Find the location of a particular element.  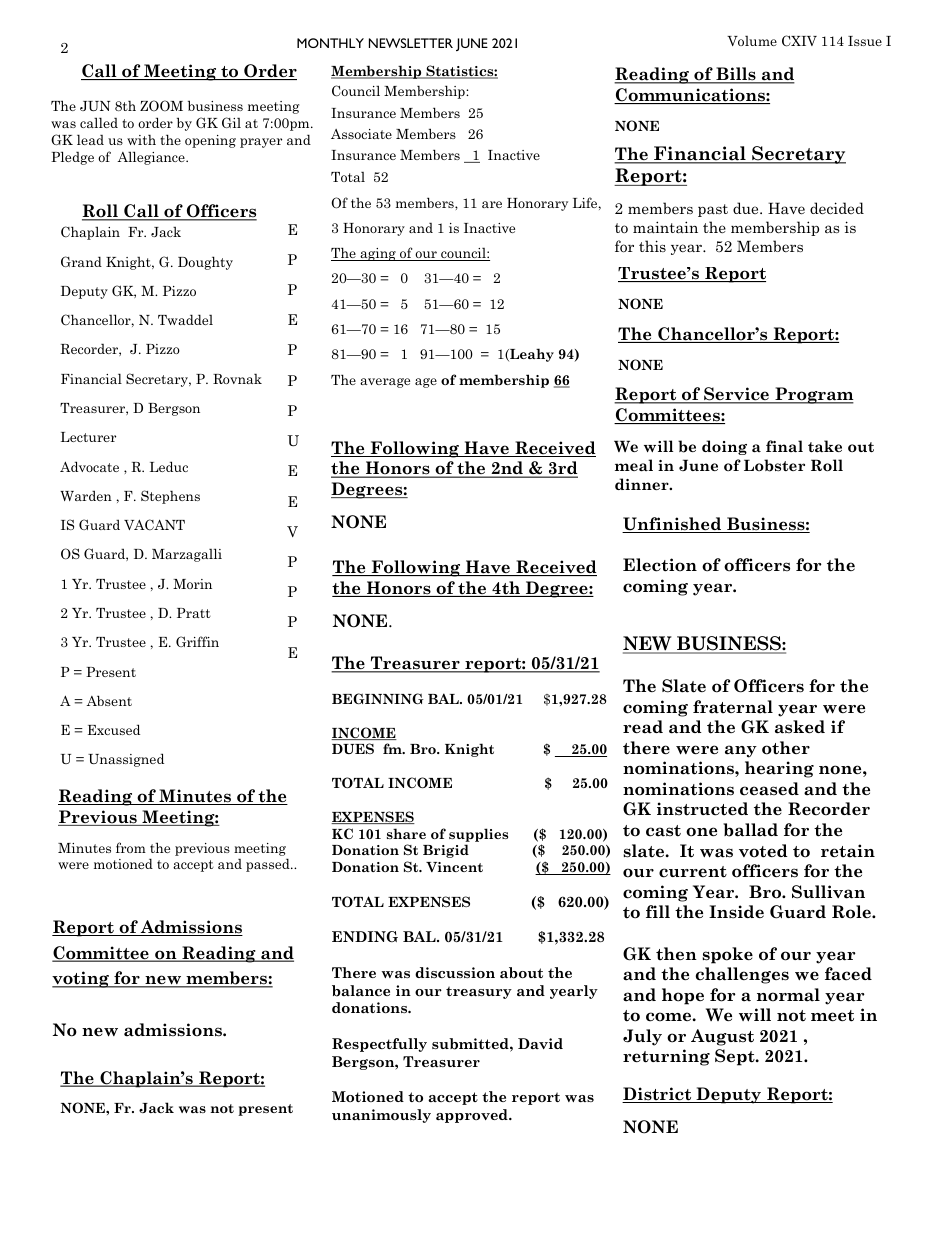

other is located at coordinates (786, 748).
